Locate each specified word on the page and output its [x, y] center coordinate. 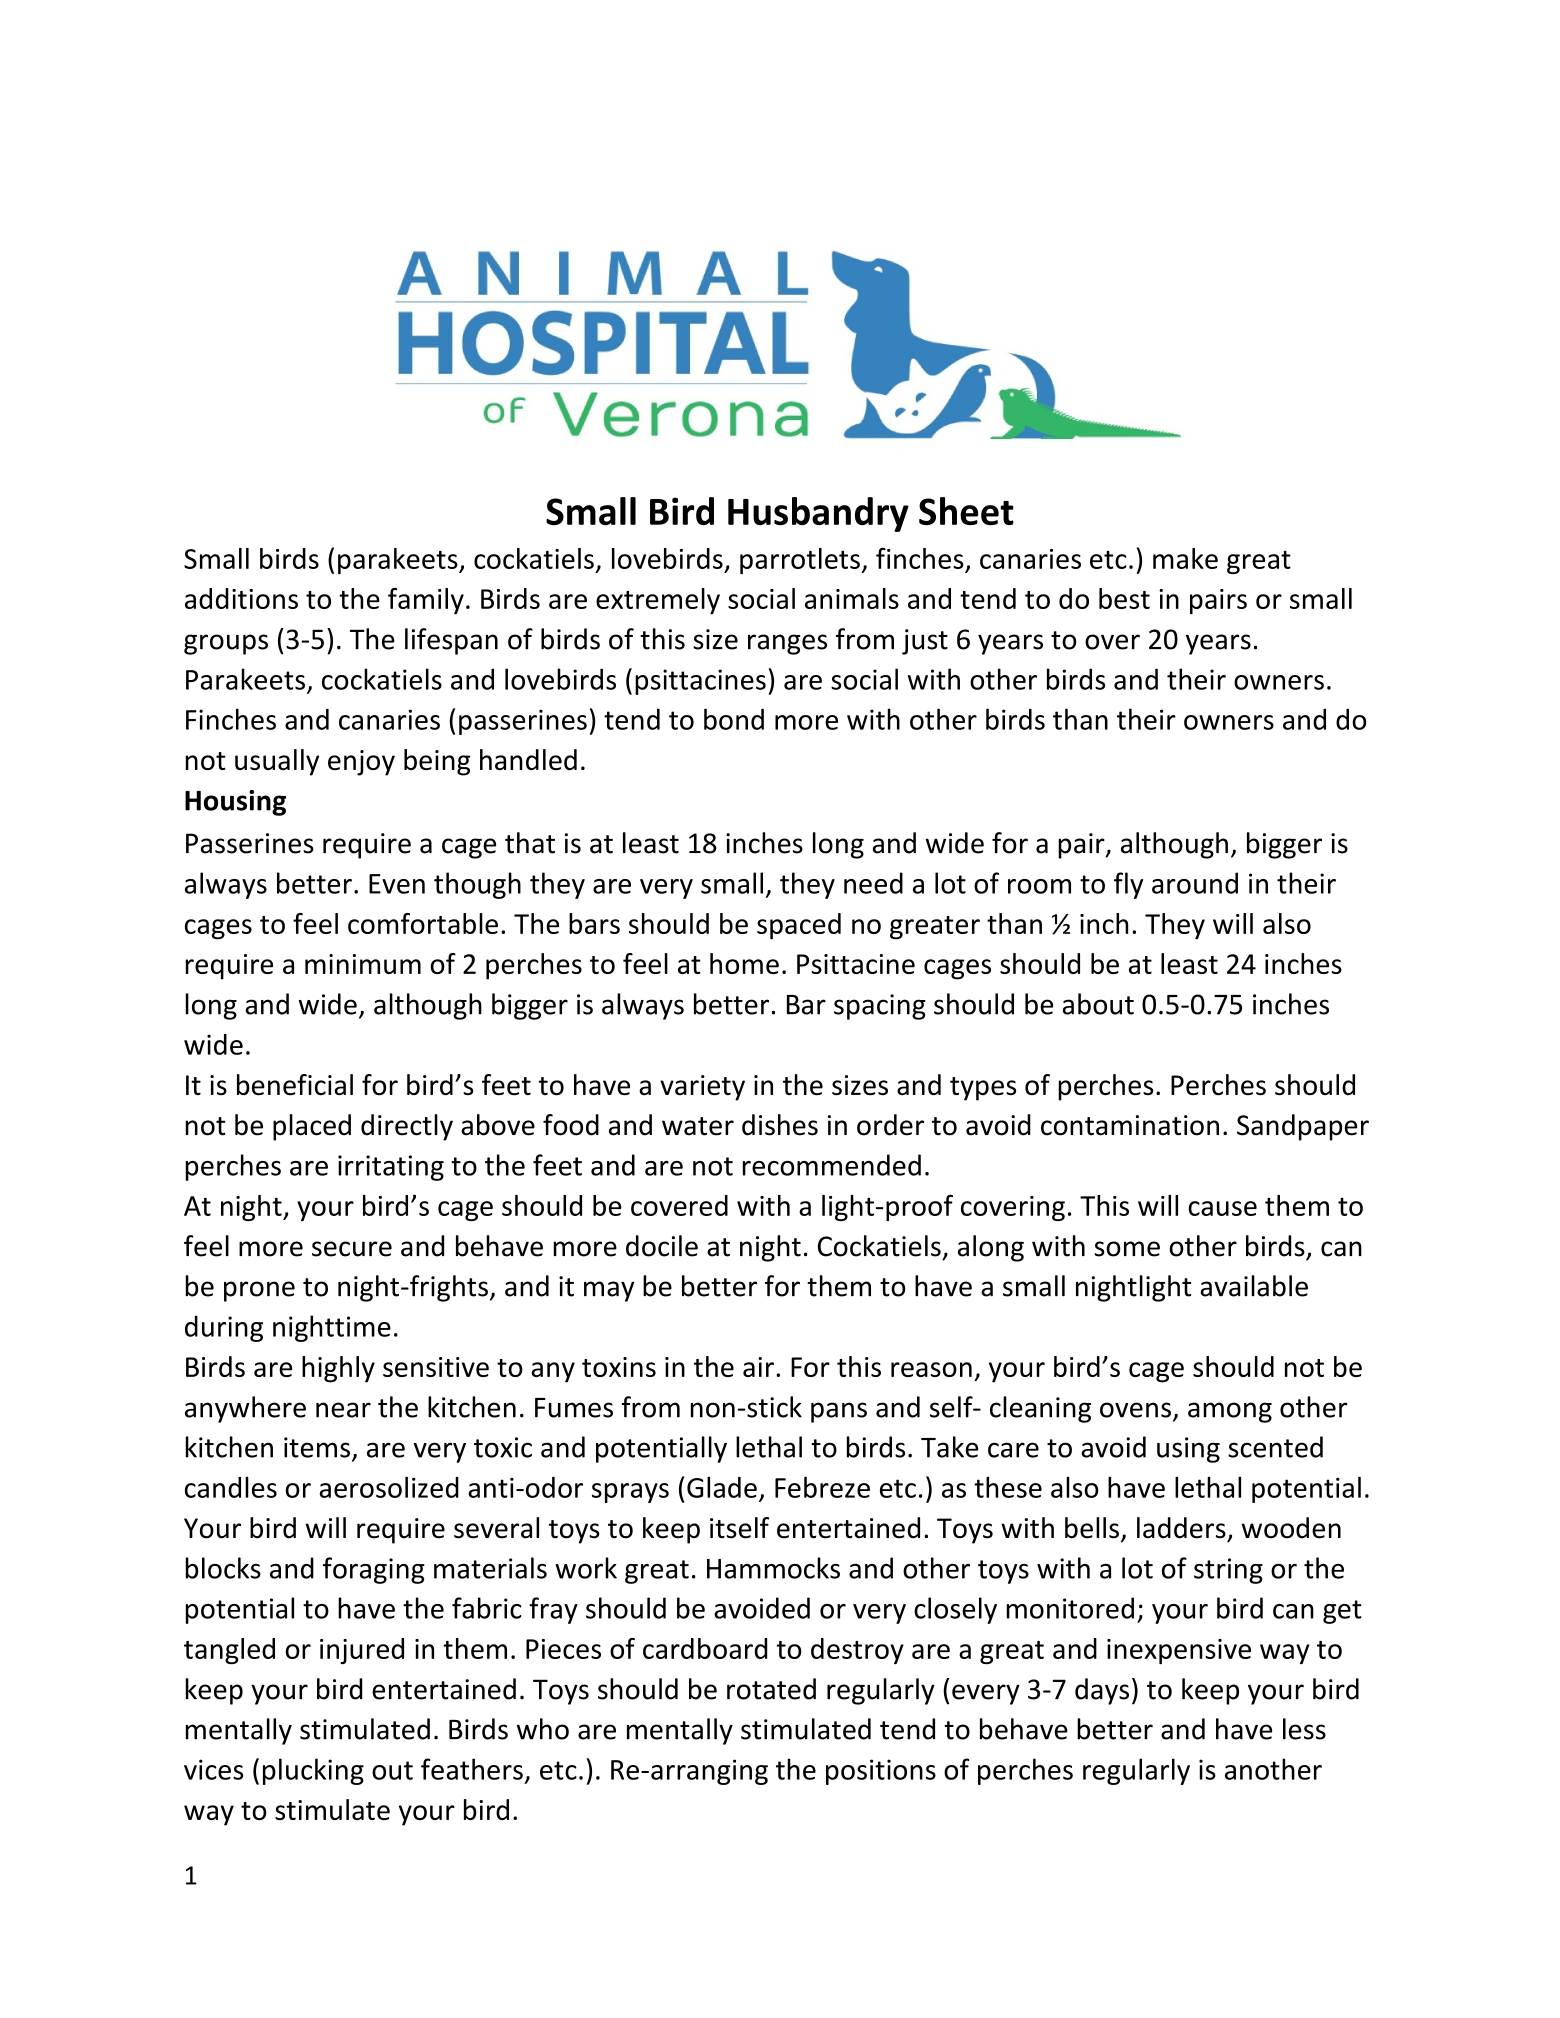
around [1195, 883]
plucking [313, 1771]
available [1254, 1286]
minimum [363, 964]
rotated [771, 1689]
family [426, 601]
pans [839, 1412]
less [1304, 1729]
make [1185, 558]
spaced [799, 926]
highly [338, 1369]
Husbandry [818, 514]
